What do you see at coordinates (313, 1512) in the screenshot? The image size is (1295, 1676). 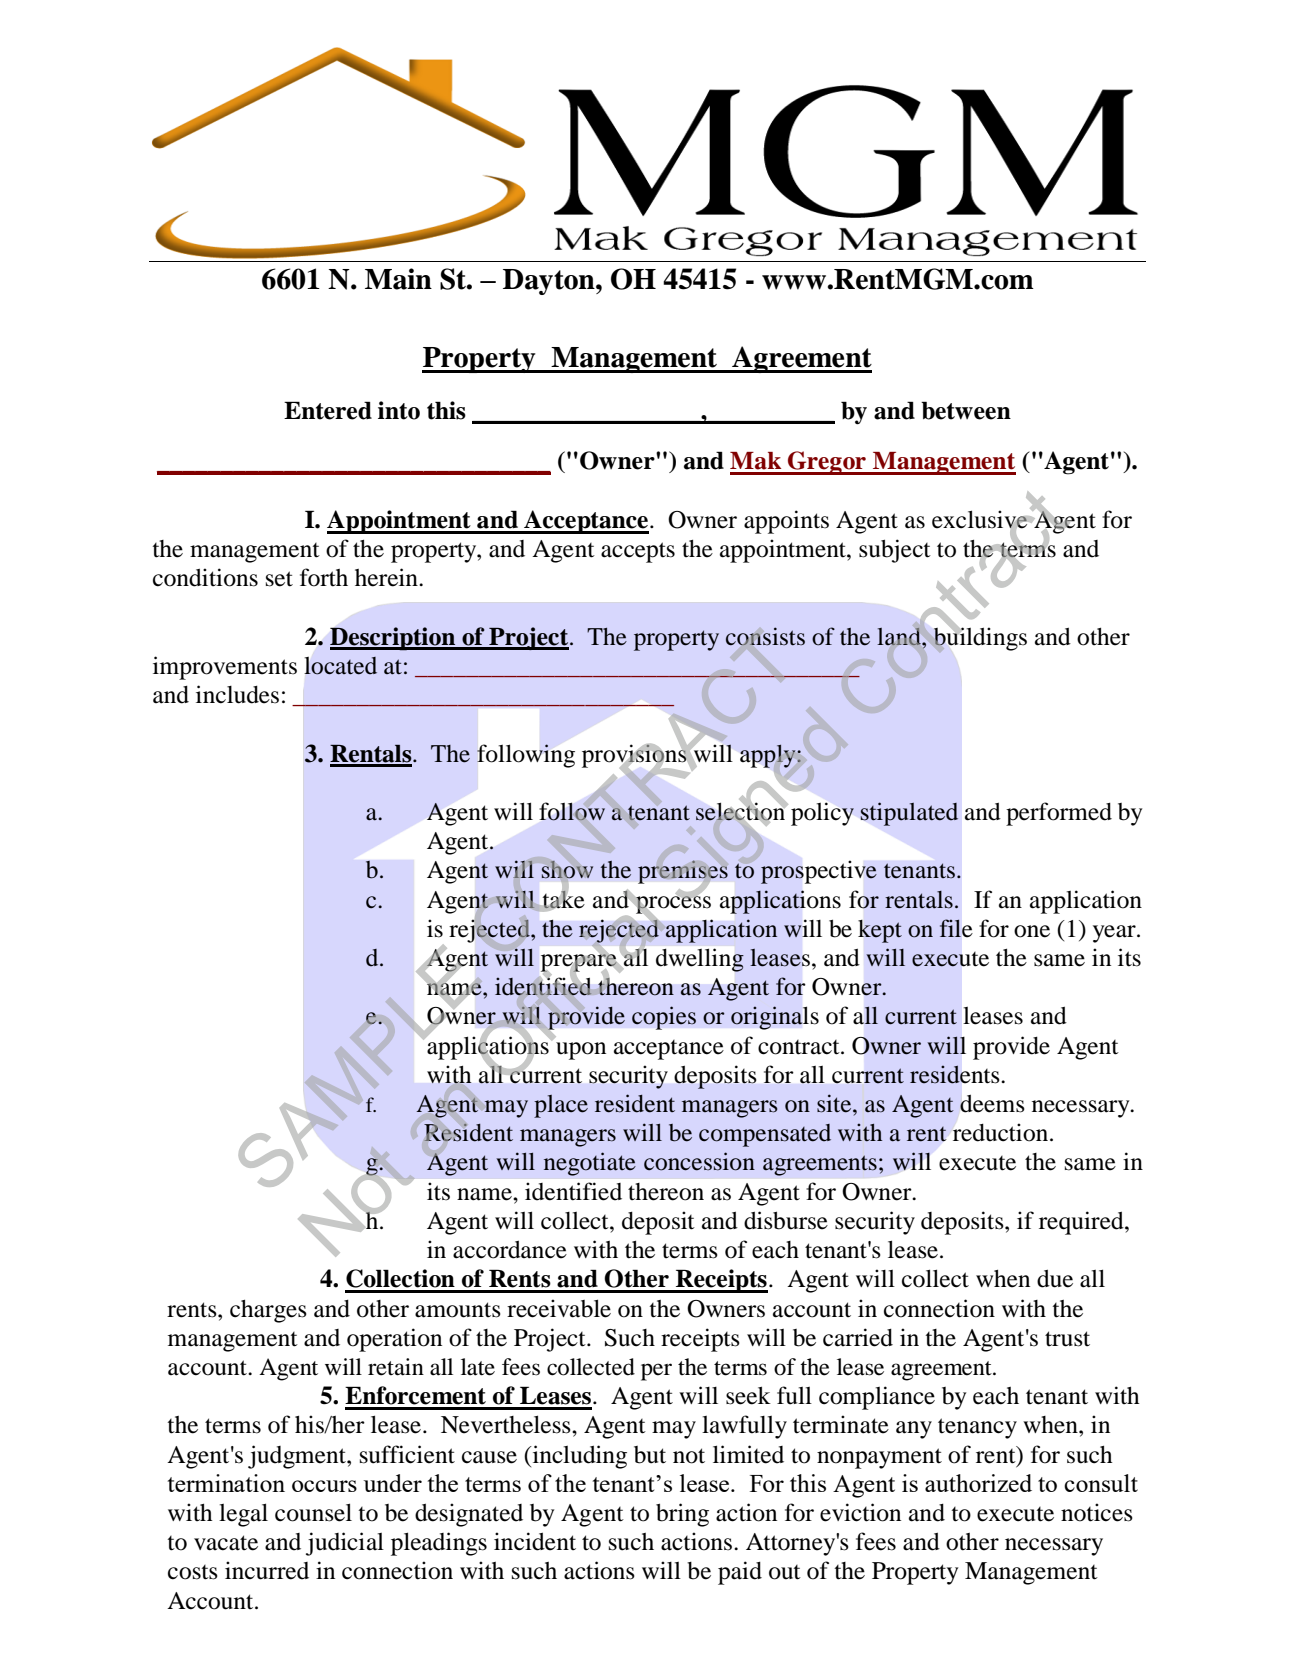 I see `counsel` at bounding box center [313, 1512].
